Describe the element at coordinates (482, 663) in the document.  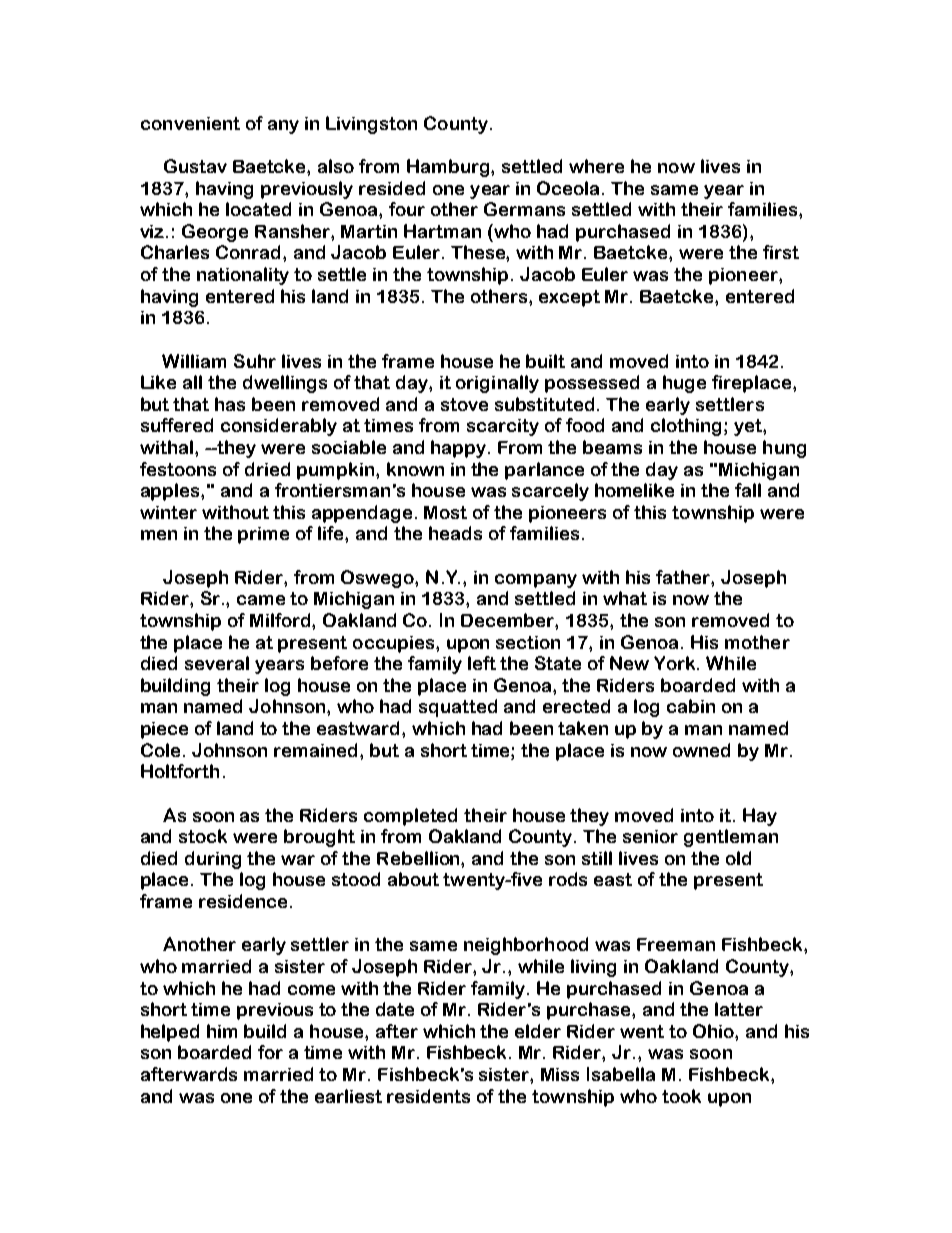
I see `left` at that location.
